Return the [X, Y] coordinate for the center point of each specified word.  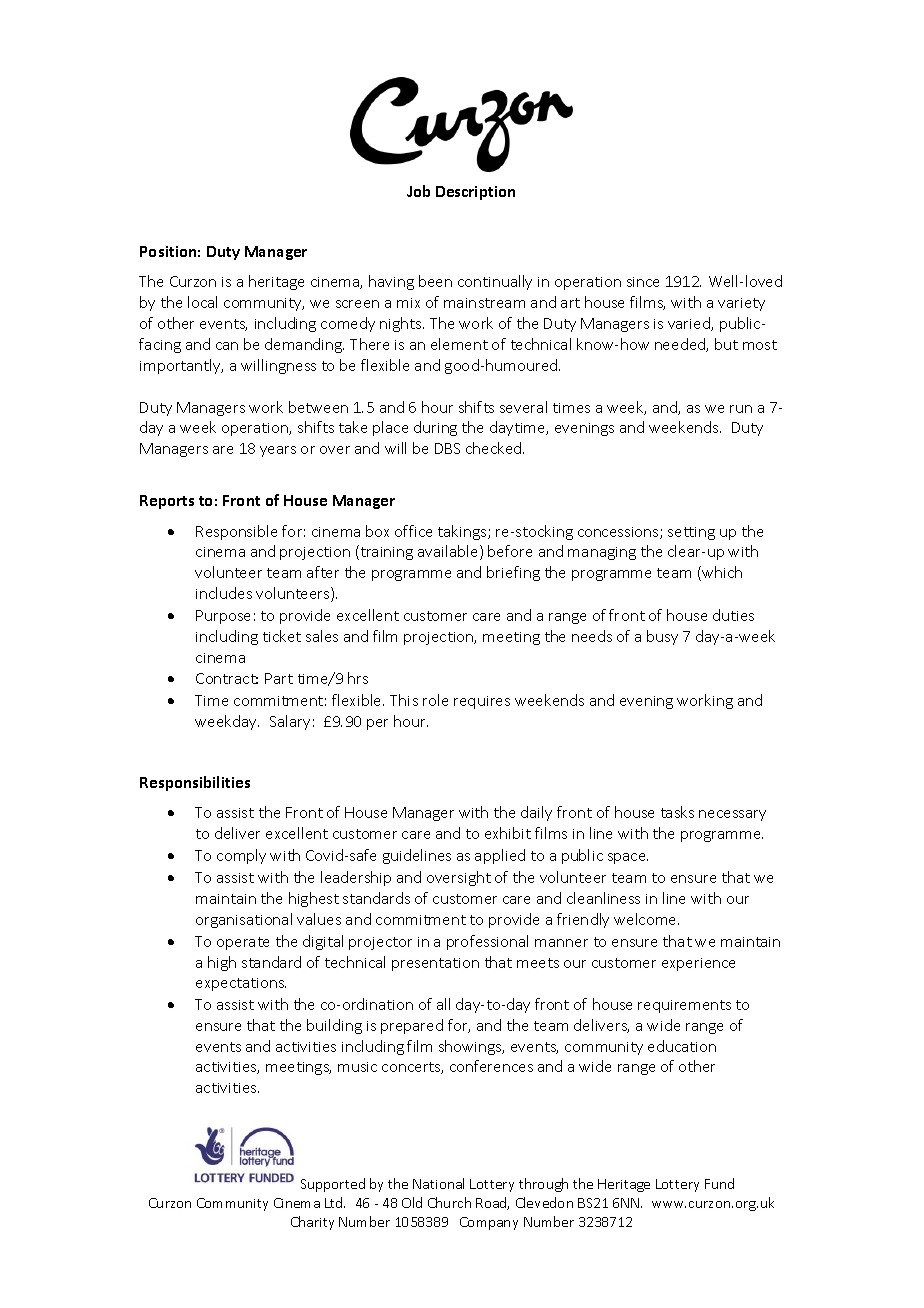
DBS [447, 448]
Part [279, 678]
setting [691, 533]
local [202, 302]
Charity [312, 1223]
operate [243, 943]
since [643, 282]
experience [698, 964]
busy [662, 637]
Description [475, 193]
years [278, 451]
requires [482, 702]
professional [487, 942]
